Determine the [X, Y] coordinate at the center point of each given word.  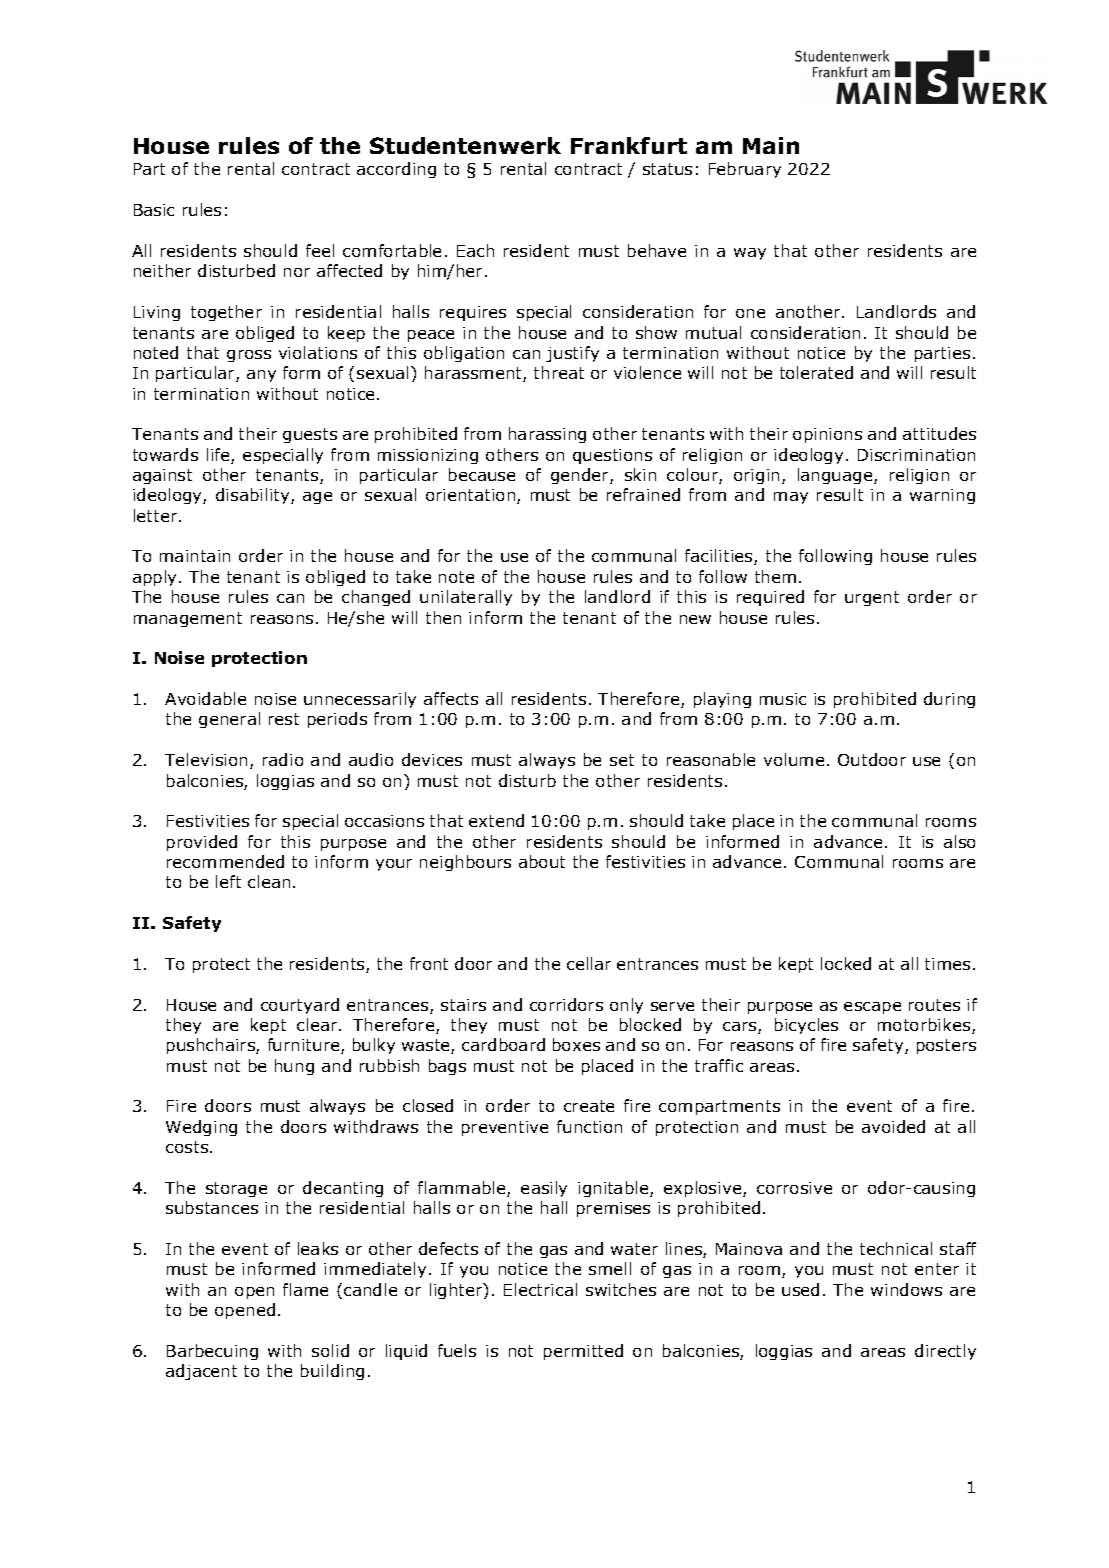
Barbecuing [212, 1352]
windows [906, 1289]
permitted [583, 1352]
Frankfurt [629, 145]
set [622, 760]
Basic [154, 210]
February [745, 170]
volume [794, 759]
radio [283, 759]
